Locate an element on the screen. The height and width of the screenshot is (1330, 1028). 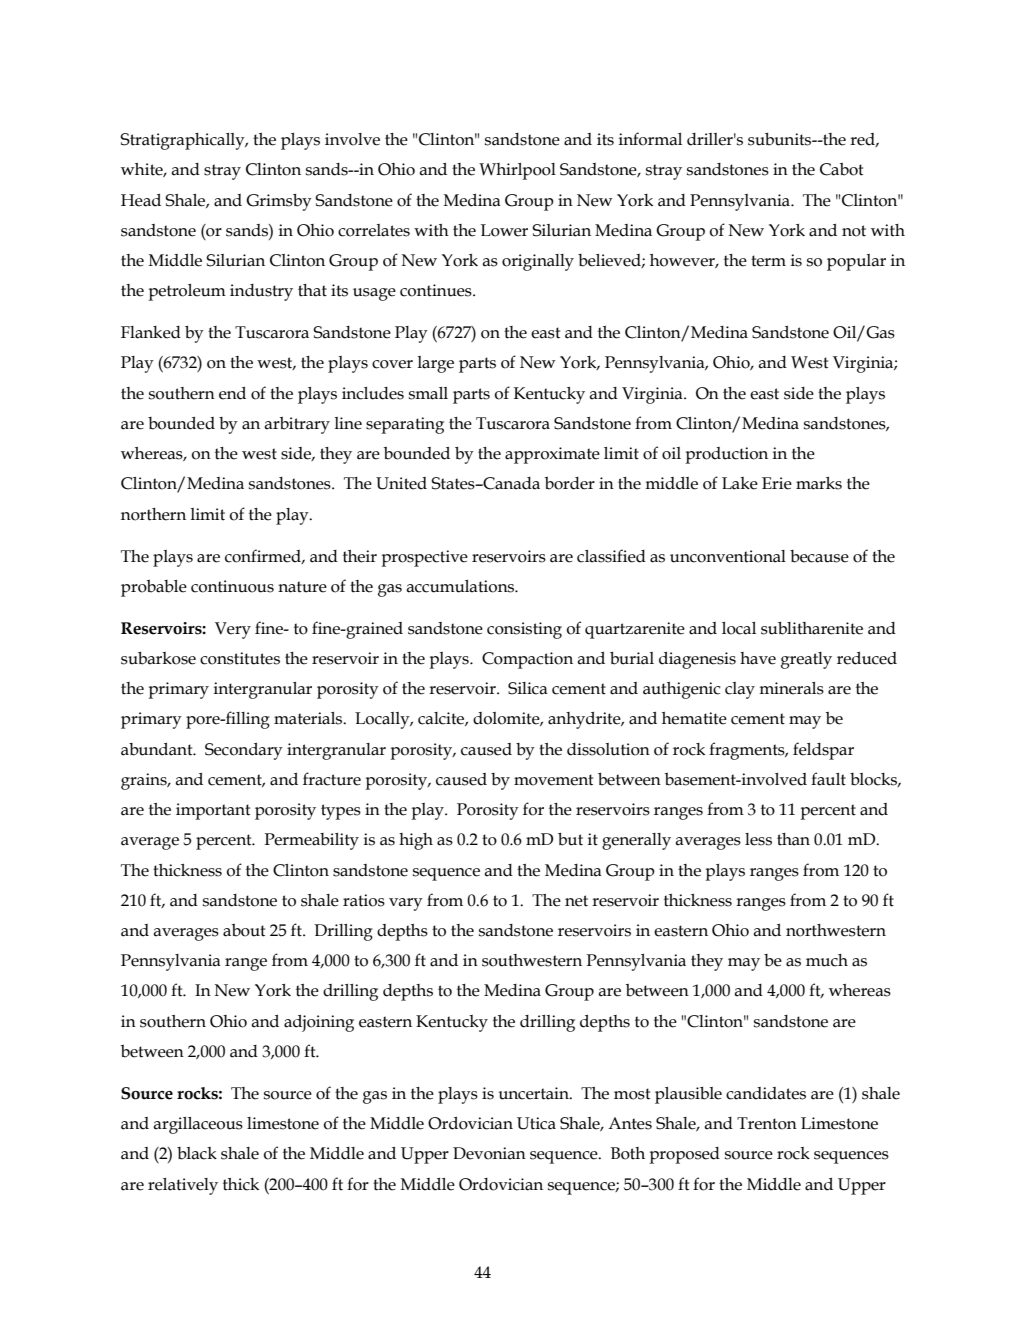
about is located at coordinates (244, 930).
